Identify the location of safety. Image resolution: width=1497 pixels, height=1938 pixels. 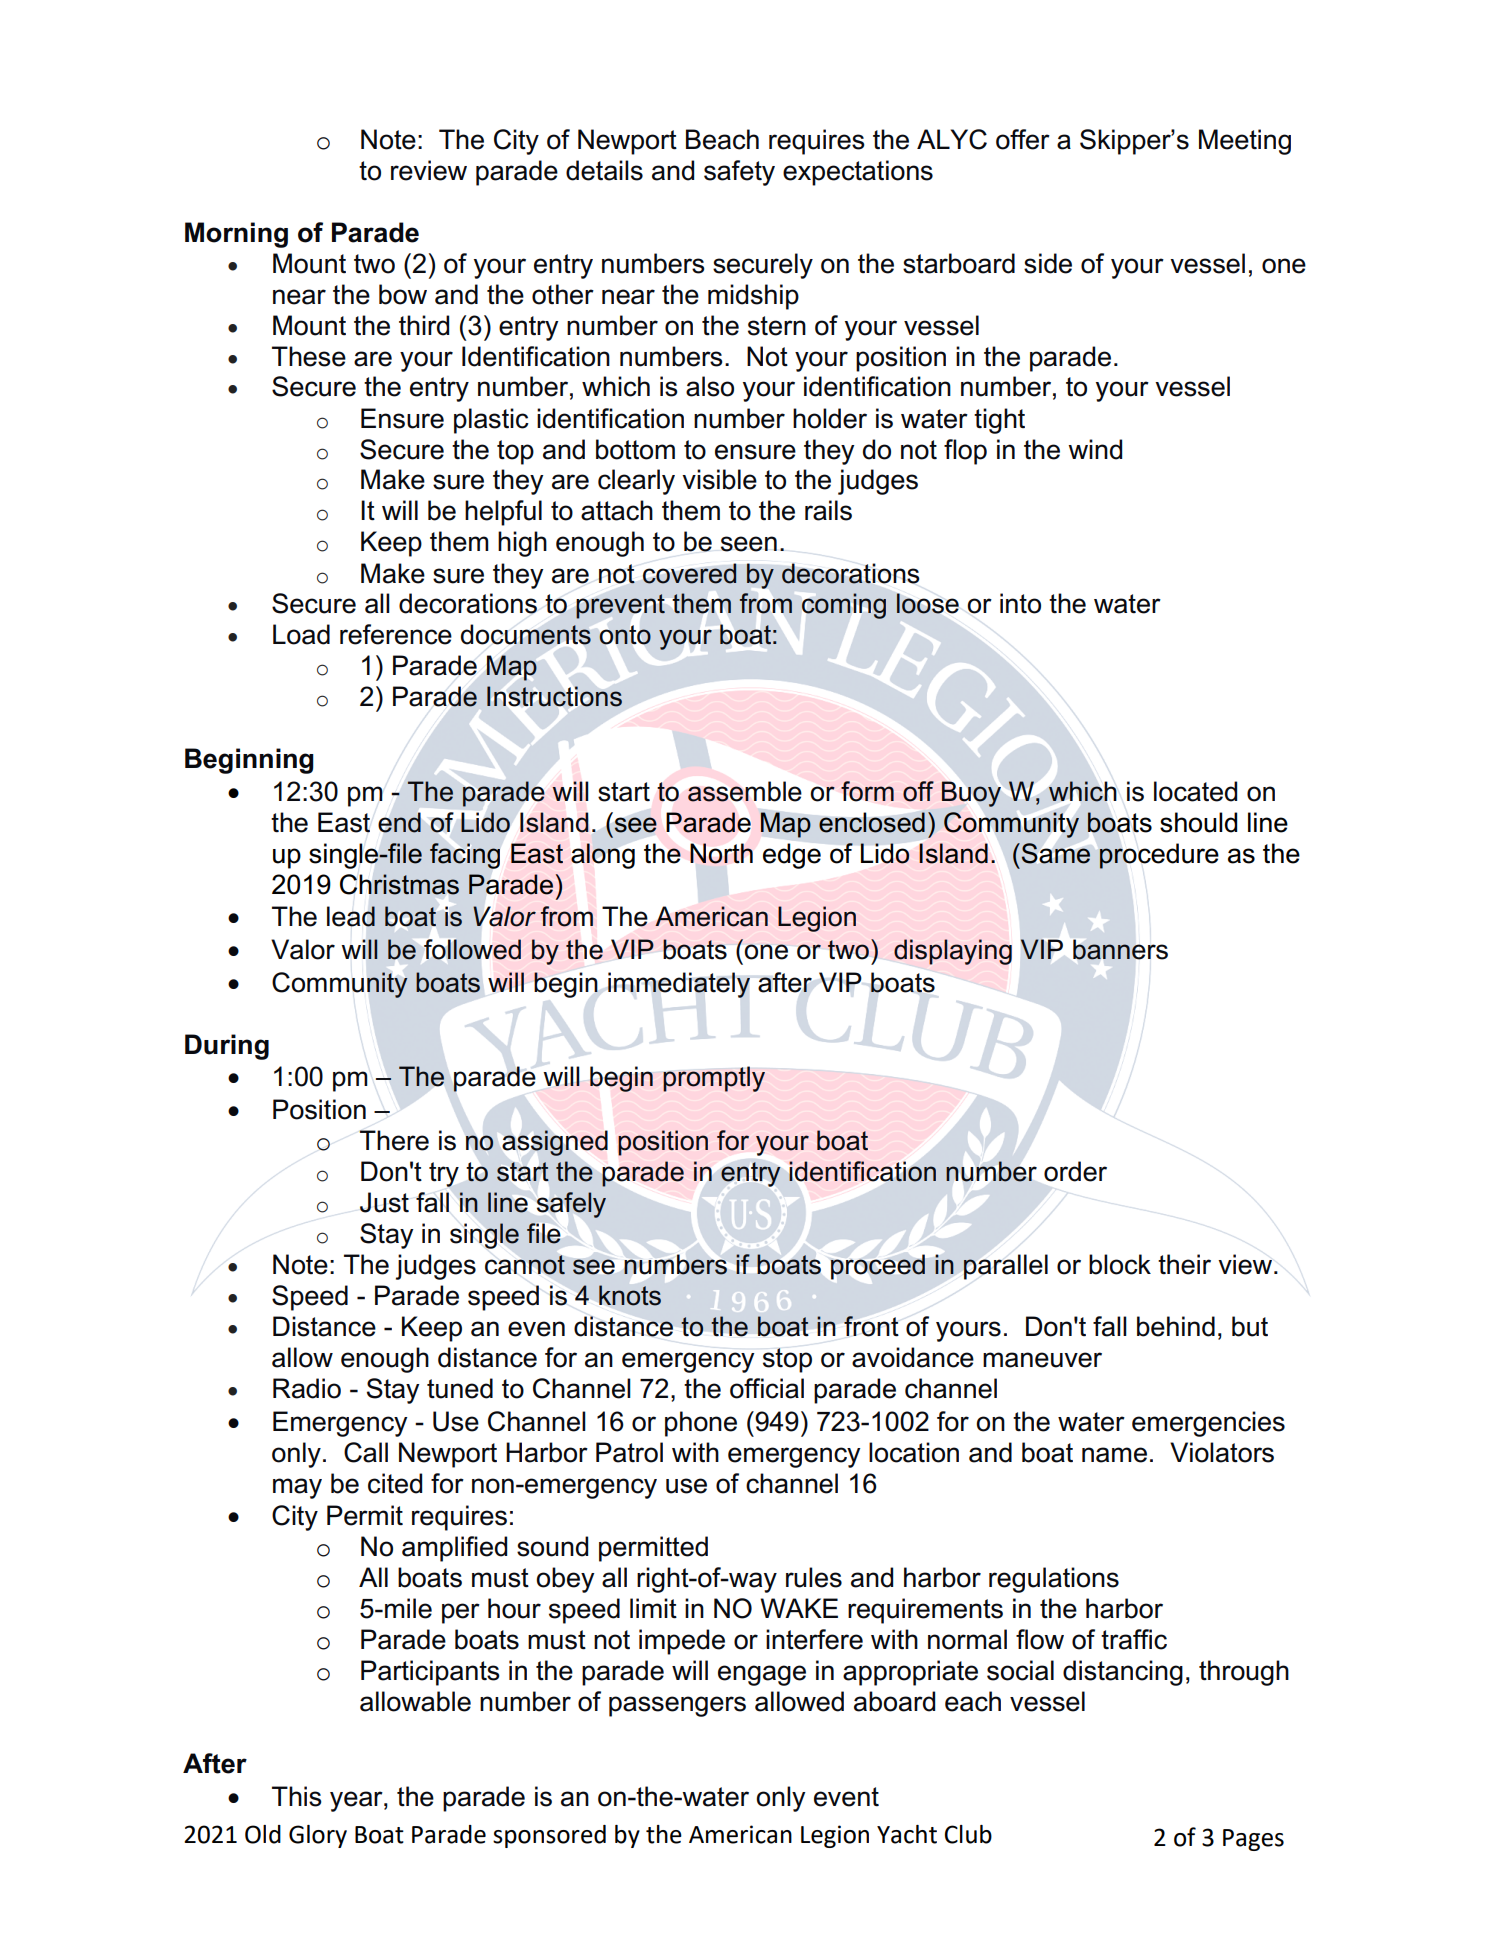
(739, 173).
